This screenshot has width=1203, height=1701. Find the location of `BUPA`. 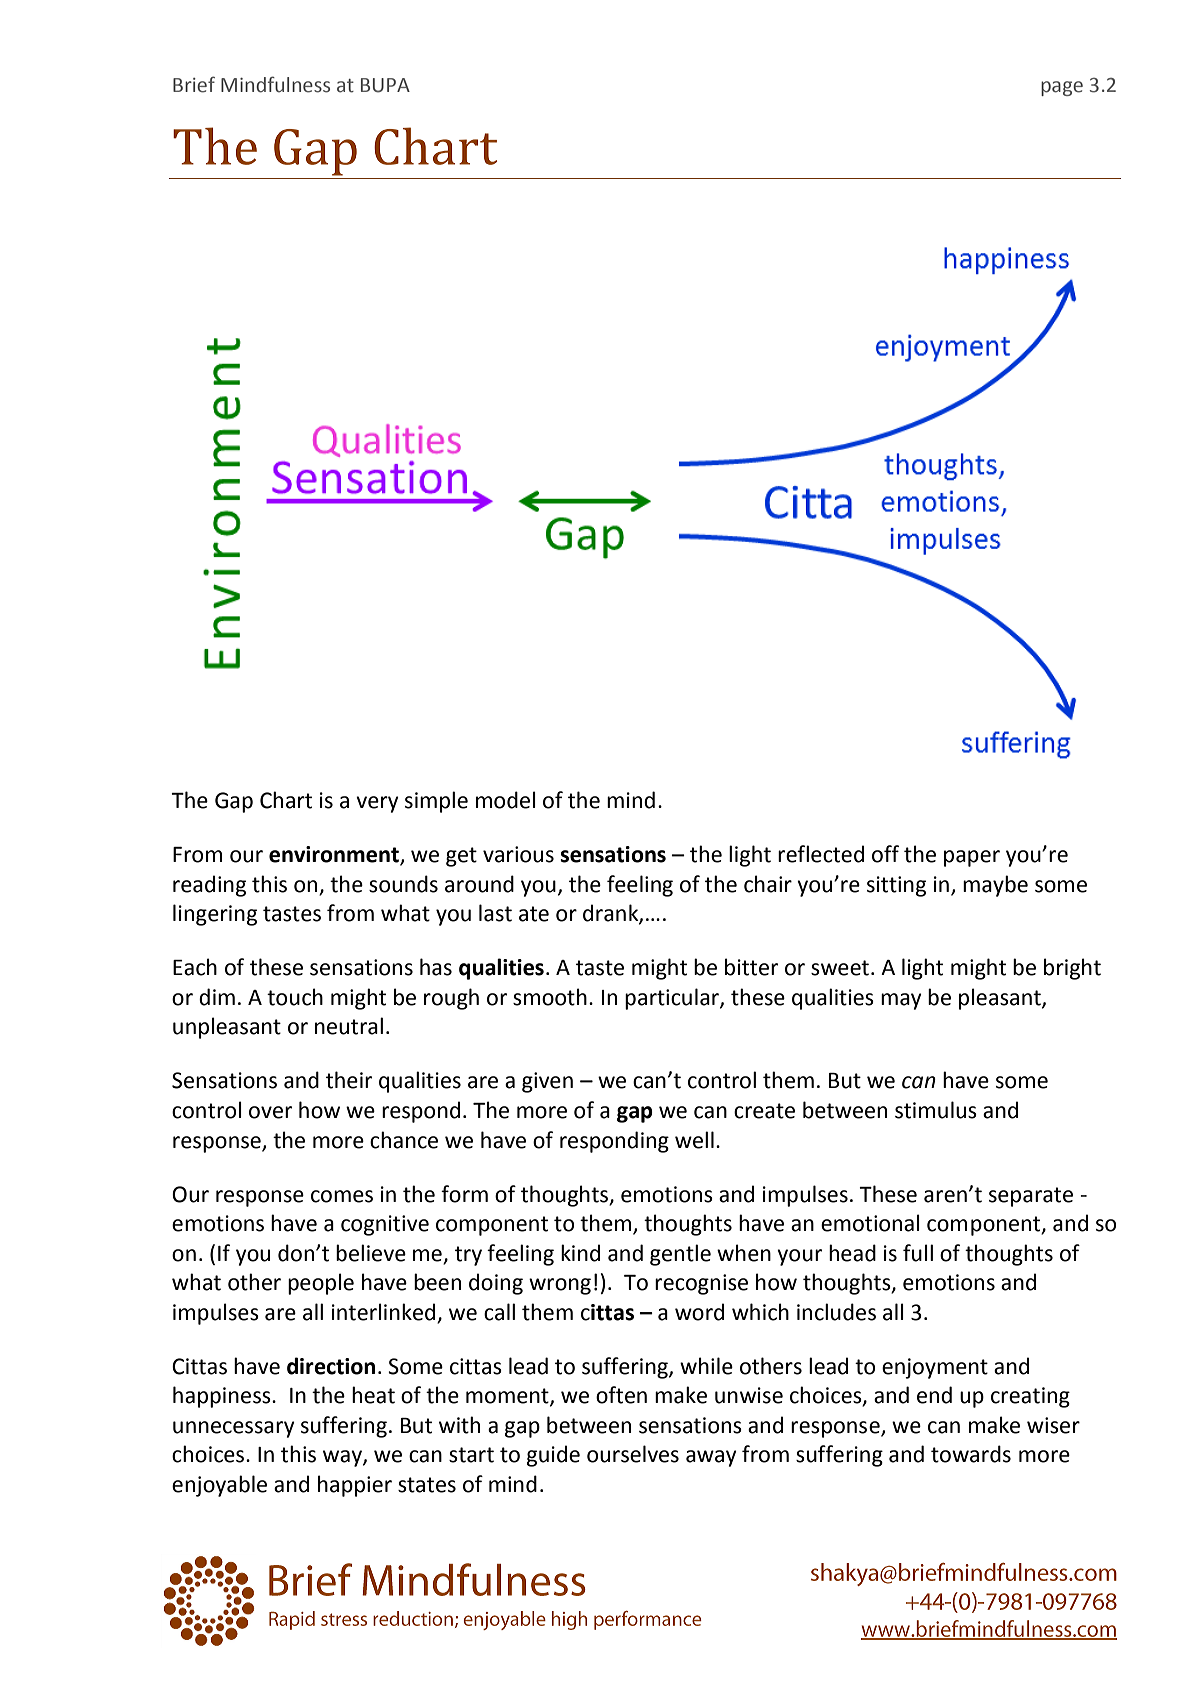

BUPA is located at coordinates (385, 85).
